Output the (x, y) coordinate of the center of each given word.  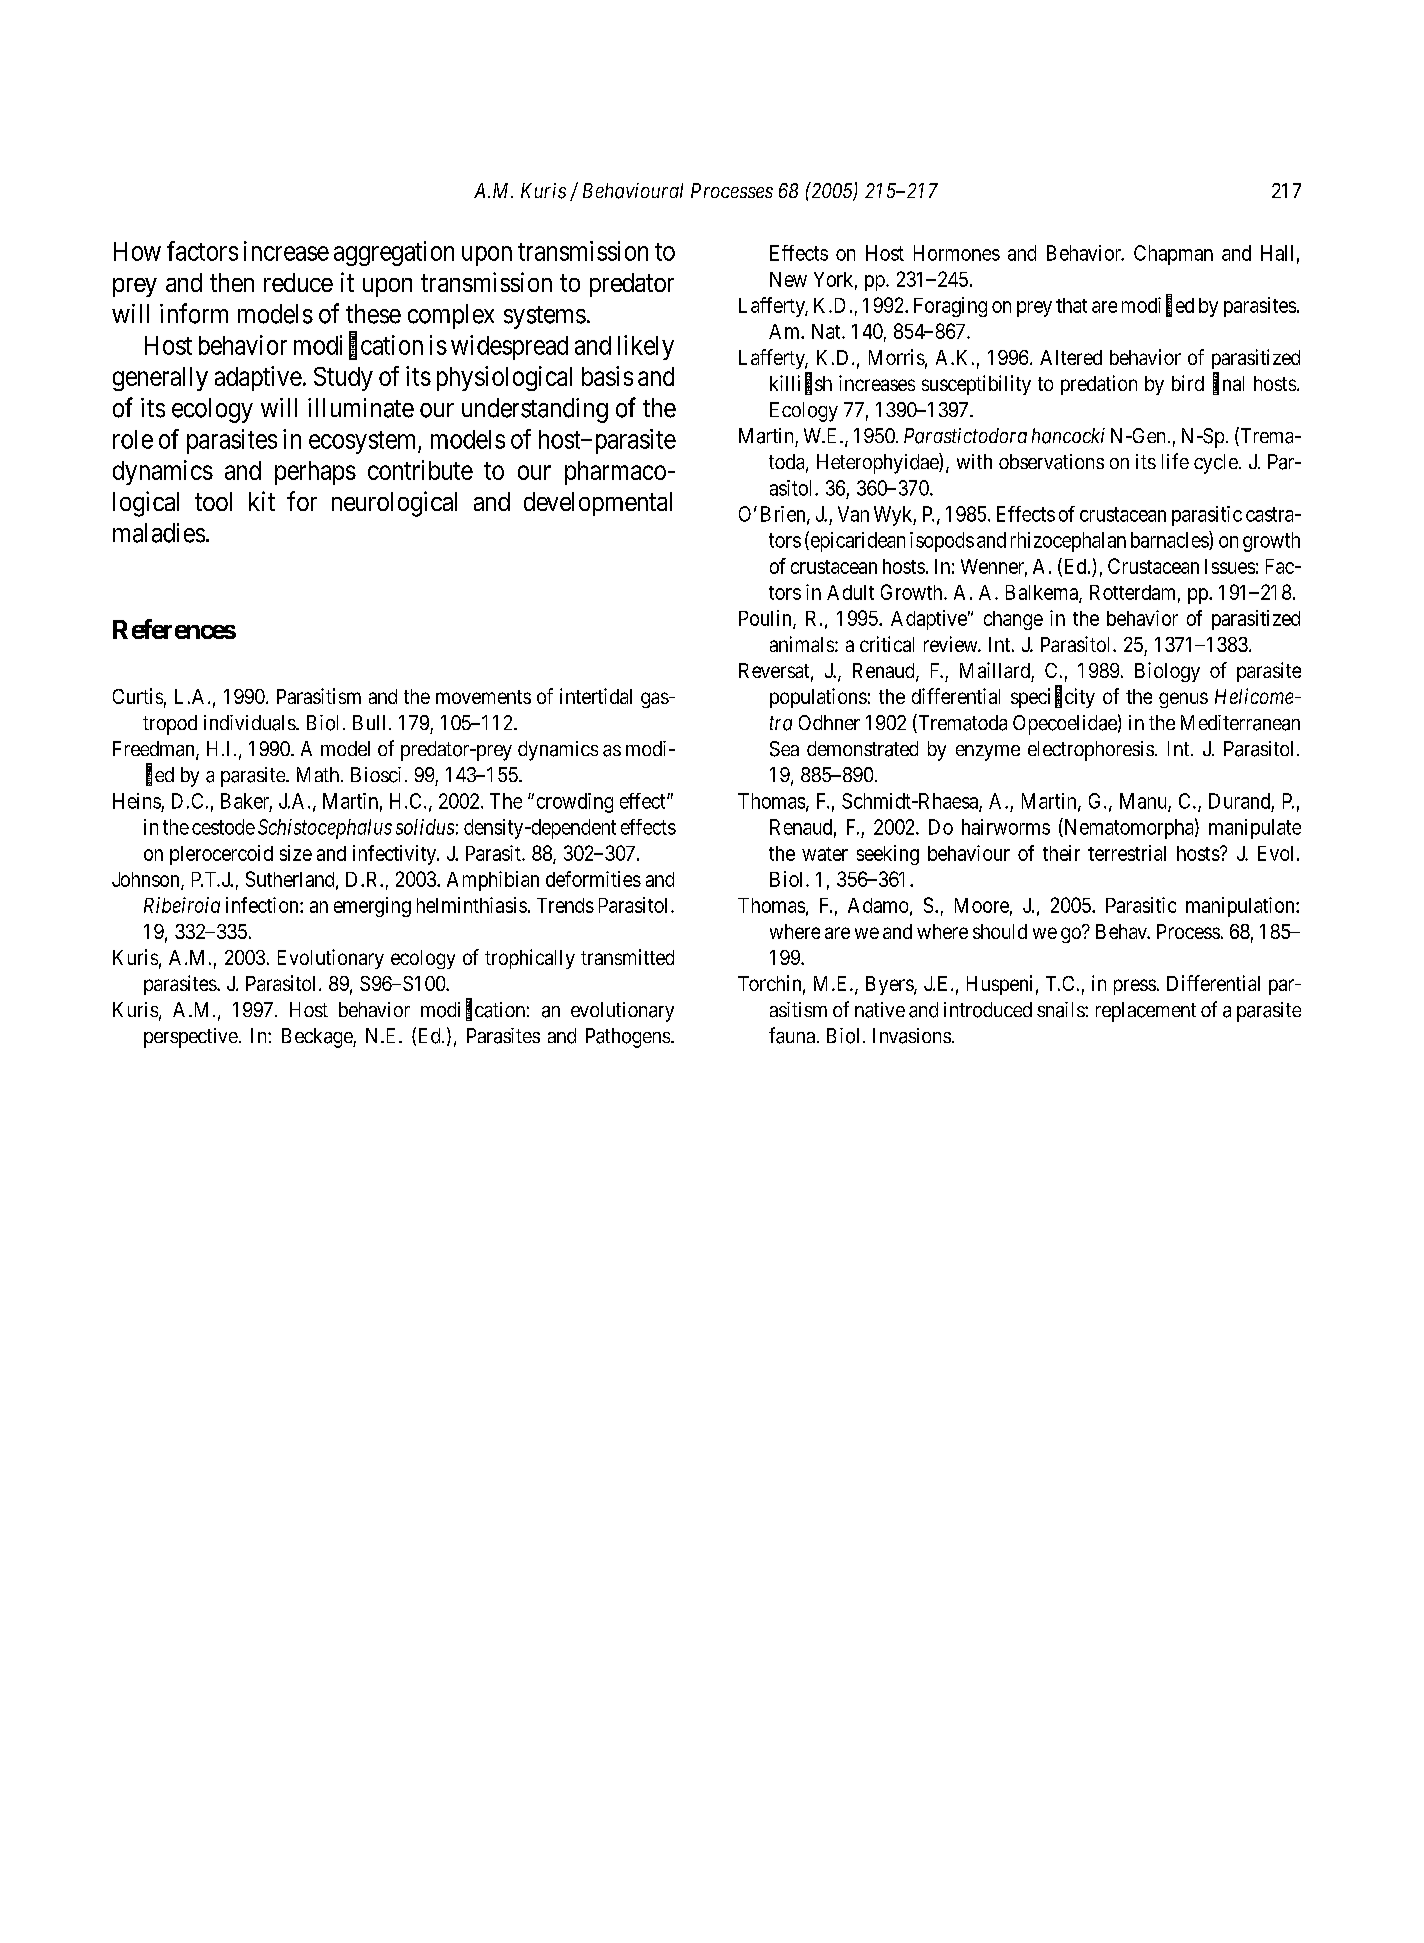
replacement (1146, 1012)
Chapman (1173, 255)
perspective (191, 1038)
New (788, 279)
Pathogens (628, 1038)
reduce (298, 282)
